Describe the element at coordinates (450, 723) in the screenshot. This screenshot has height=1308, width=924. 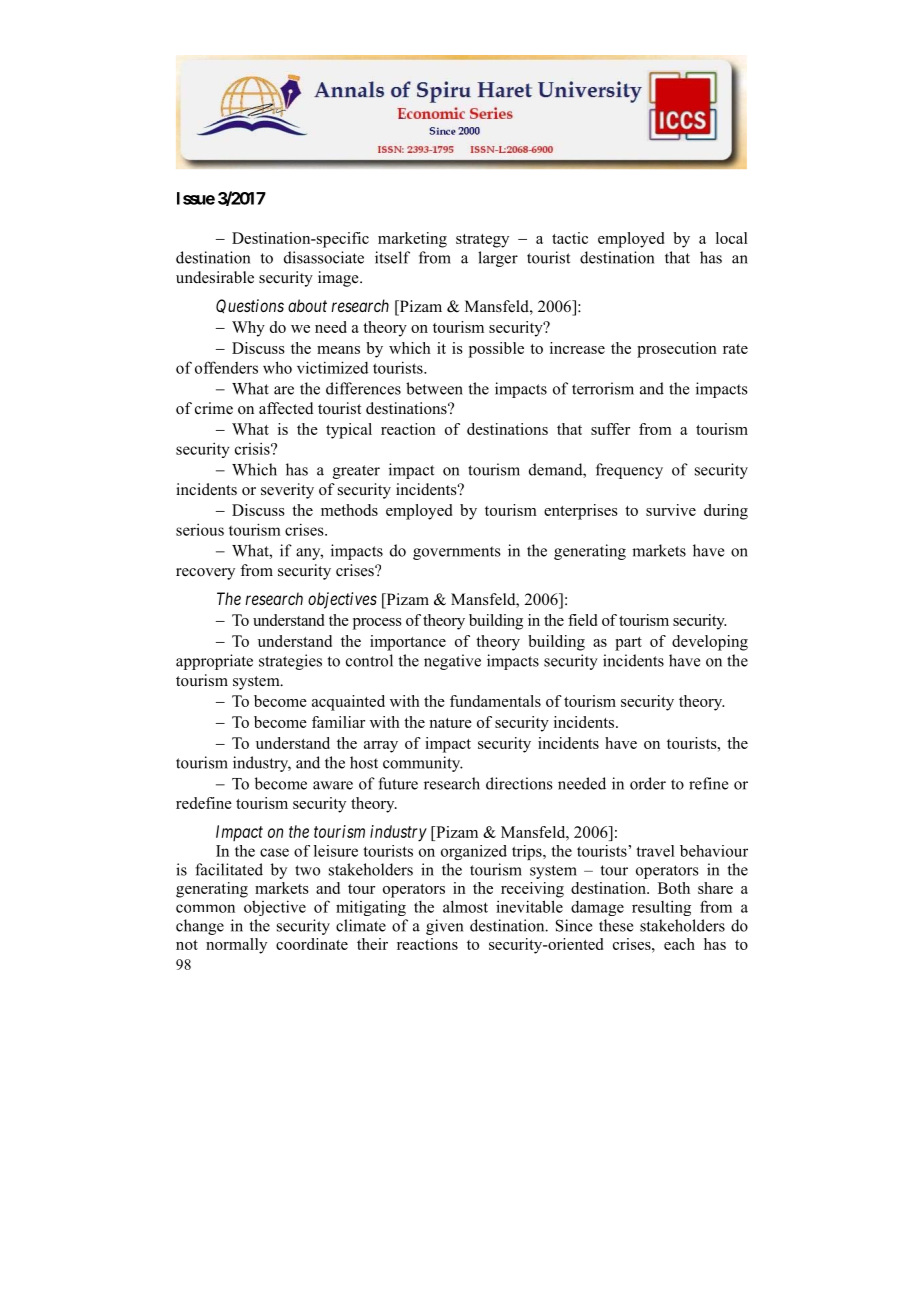
I see `nature` at that location.
